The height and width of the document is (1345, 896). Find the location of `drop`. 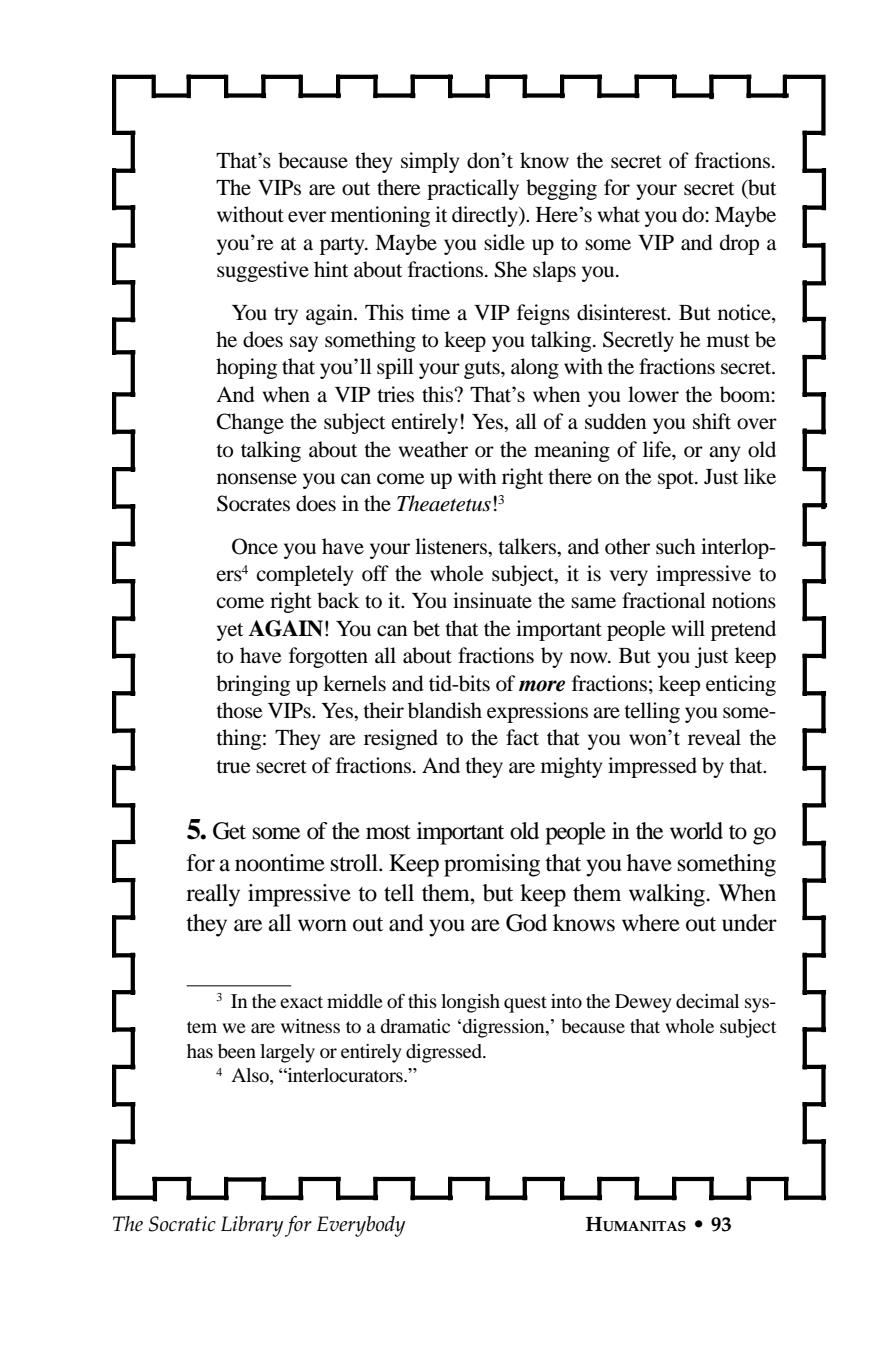

drop is located at coordinates (739, 244).
